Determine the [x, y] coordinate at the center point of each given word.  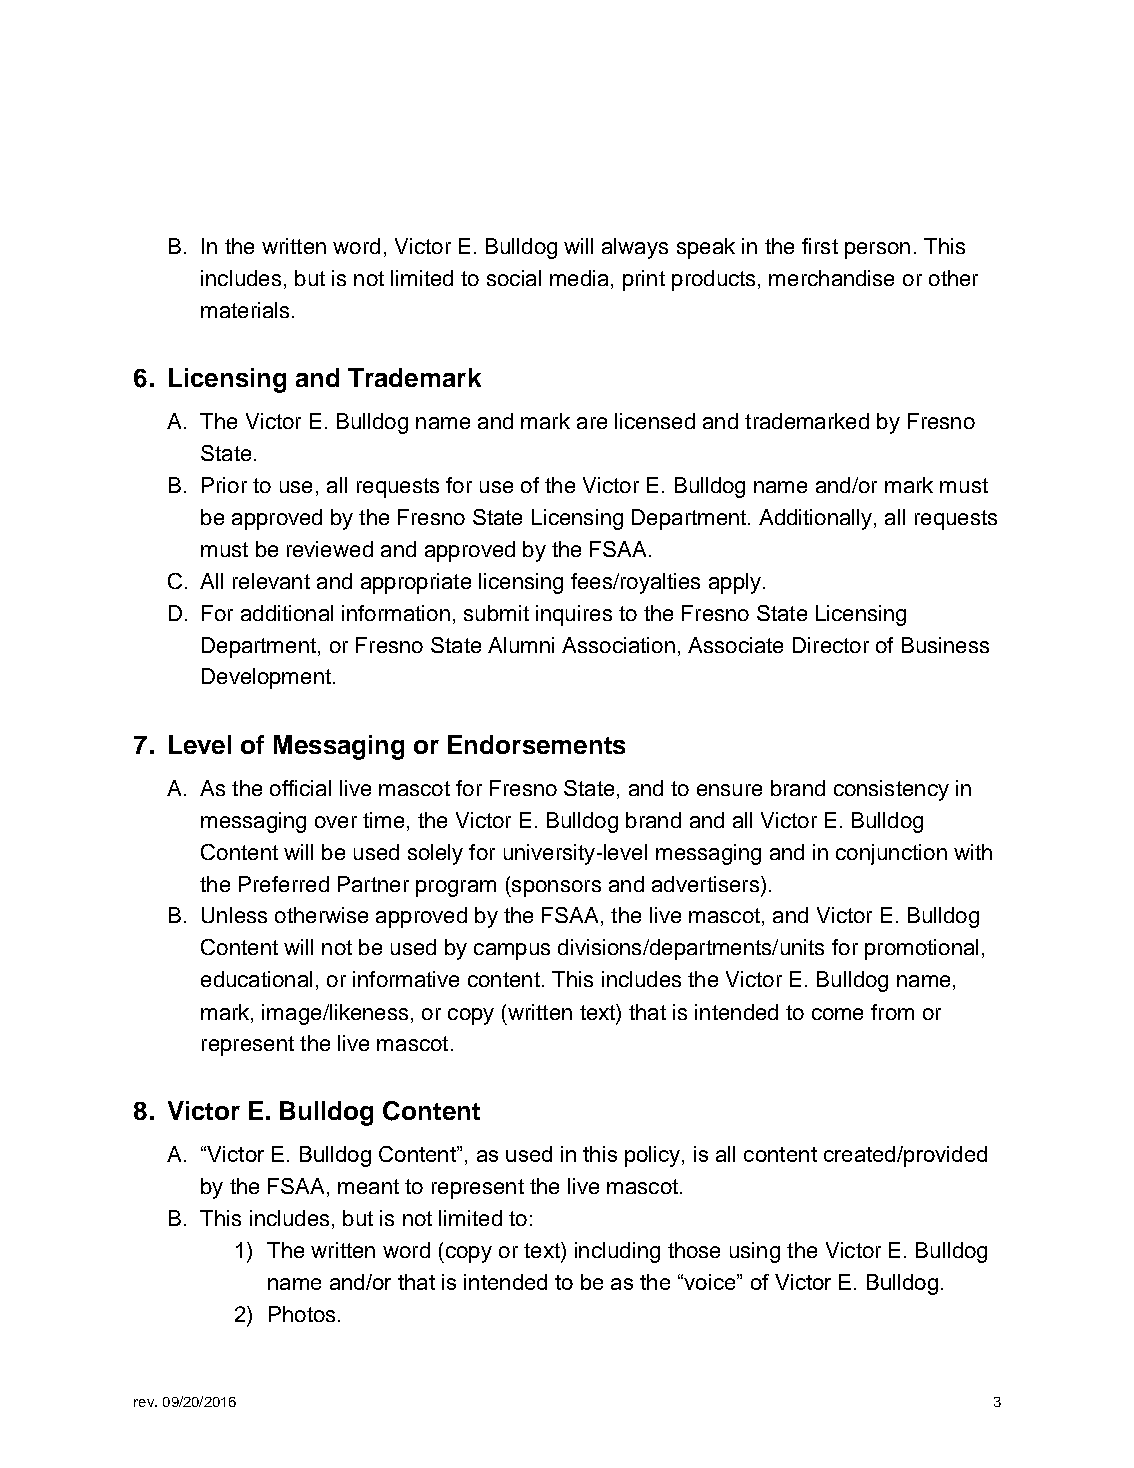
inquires [574, 615]
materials [245, 310]
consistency [891, 790]
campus [512, 951]
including [617, 1252]
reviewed [330, 549]
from [892, 1012]
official [300, 788]
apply [735, 583]
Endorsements [536, 744]
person [877, 250]
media [579, 278]
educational [256, 979]
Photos [302, 1314]
